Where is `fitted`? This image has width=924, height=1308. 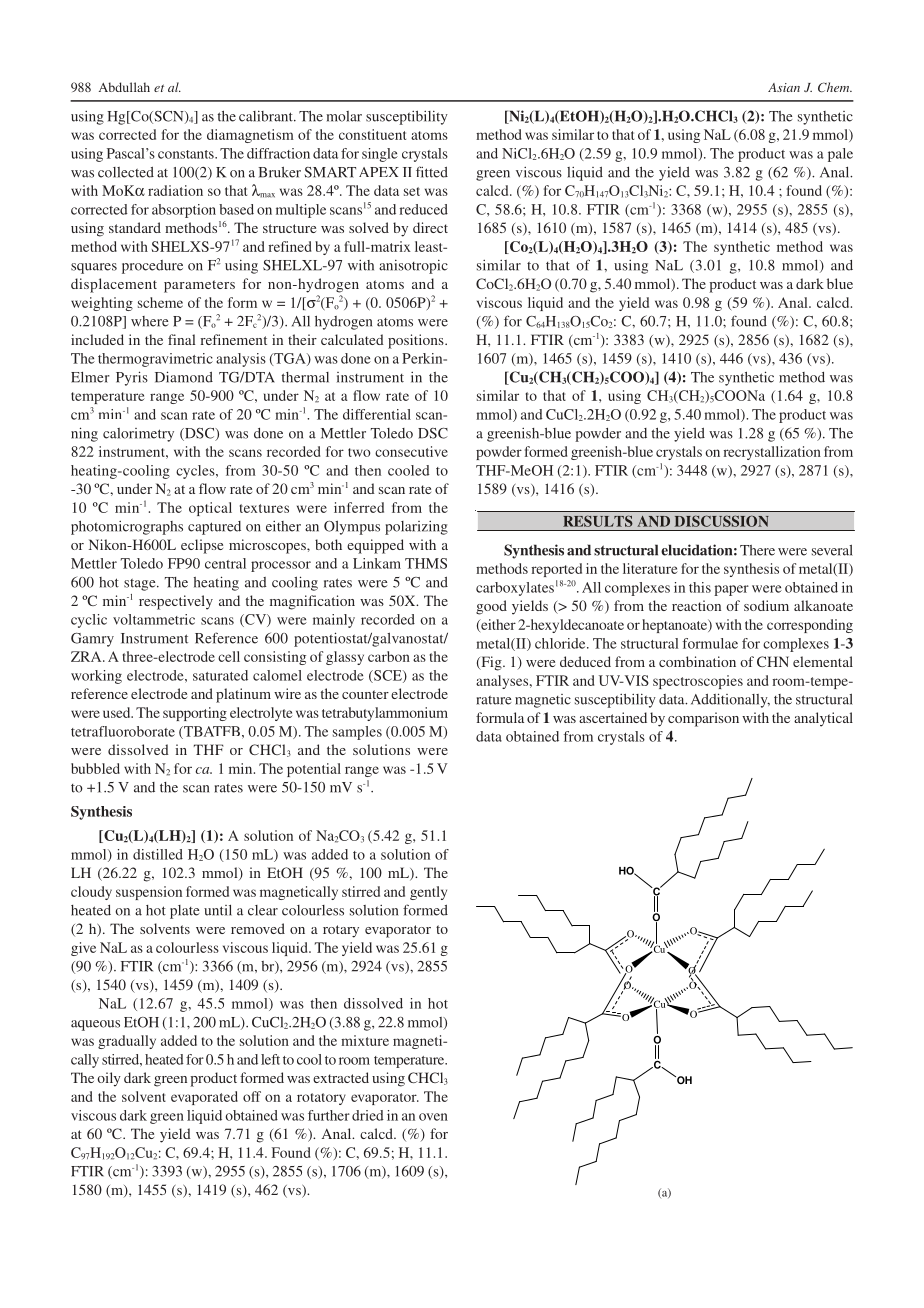 fitted is located at coordinates (432, 172).
